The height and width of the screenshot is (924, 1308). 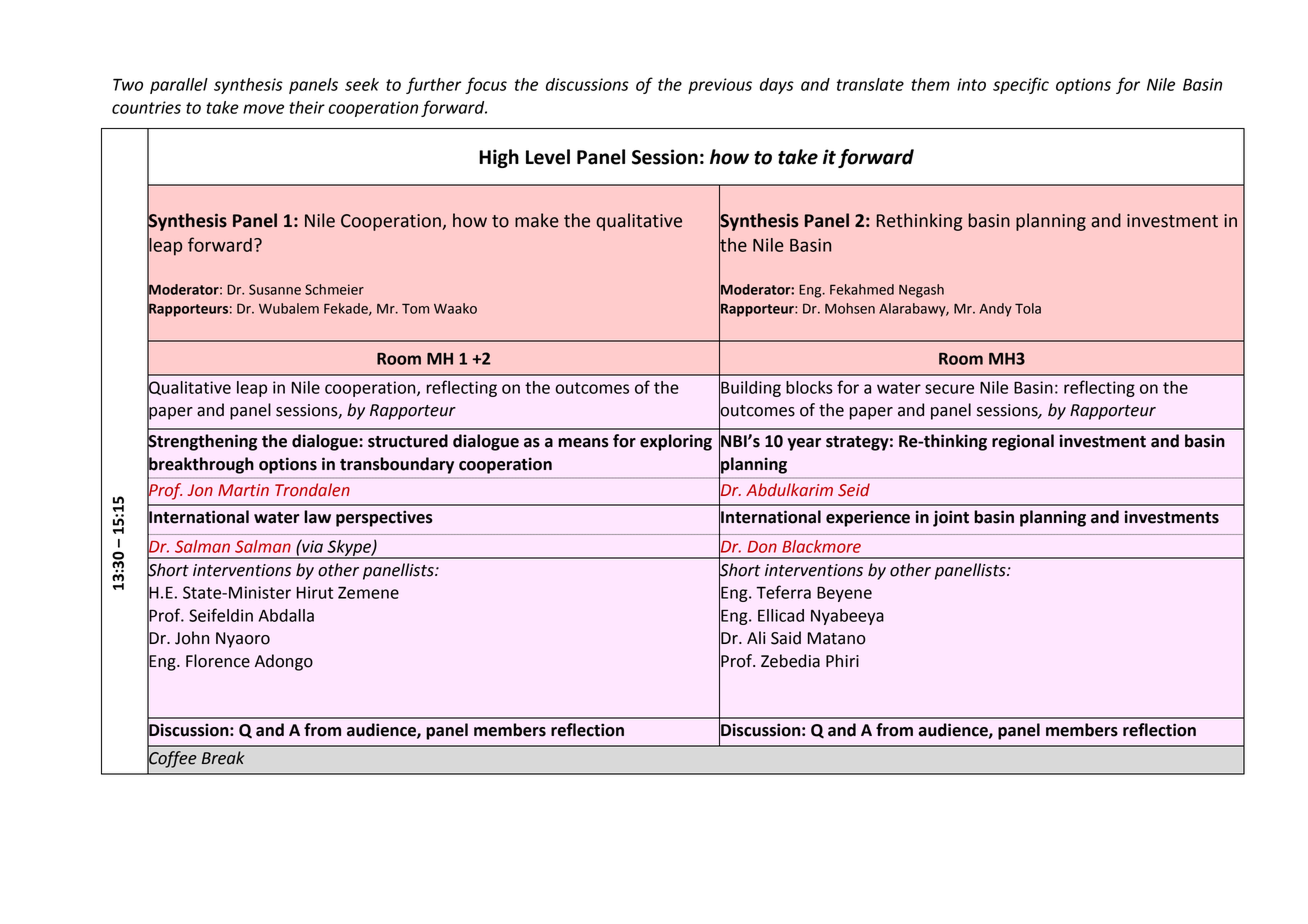 What do you see at coordinates (786, 638) in the screenshot?
I see `Said` at bounding box center [786, 638].
